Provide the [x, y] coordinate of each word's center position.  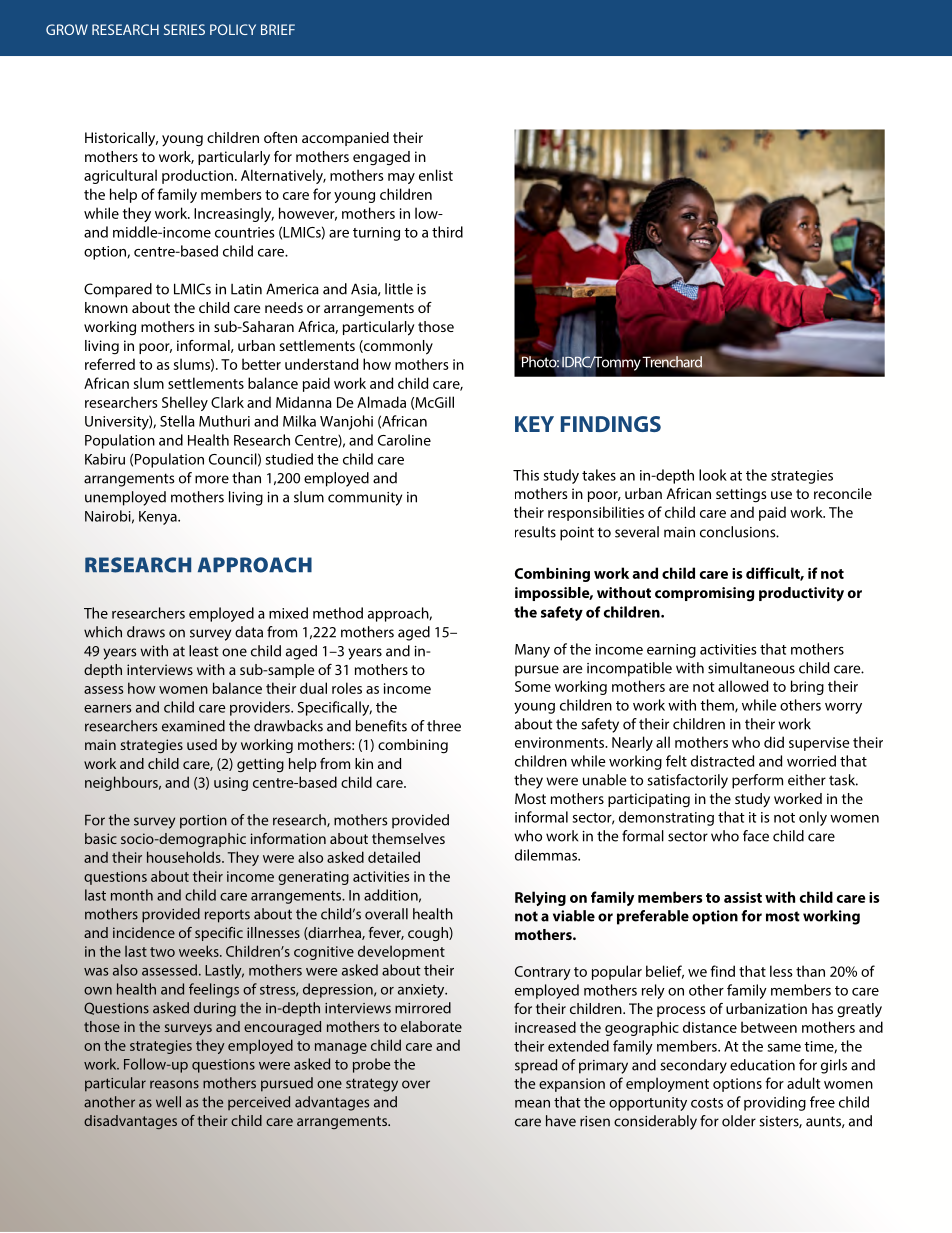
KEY [534, 424]
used [202, 744]
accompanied [345, 139]
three [444, 726]
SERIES [184, 29]
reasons [174, 1084]
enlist [436, 175]
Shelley [185, 403]
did [774, 742]
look [713, 475]
